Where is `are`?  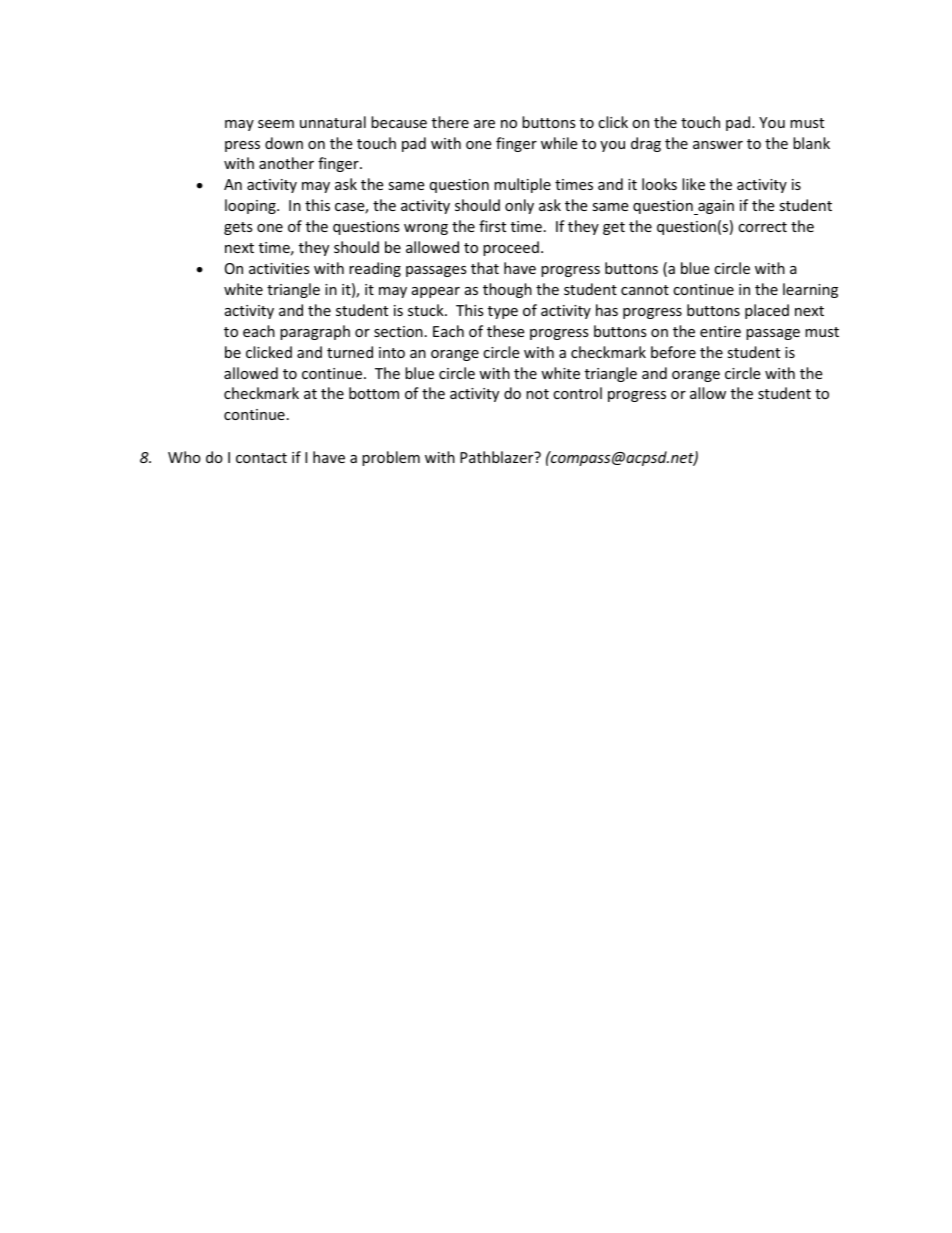
are is located at coordinates (484, 124).
